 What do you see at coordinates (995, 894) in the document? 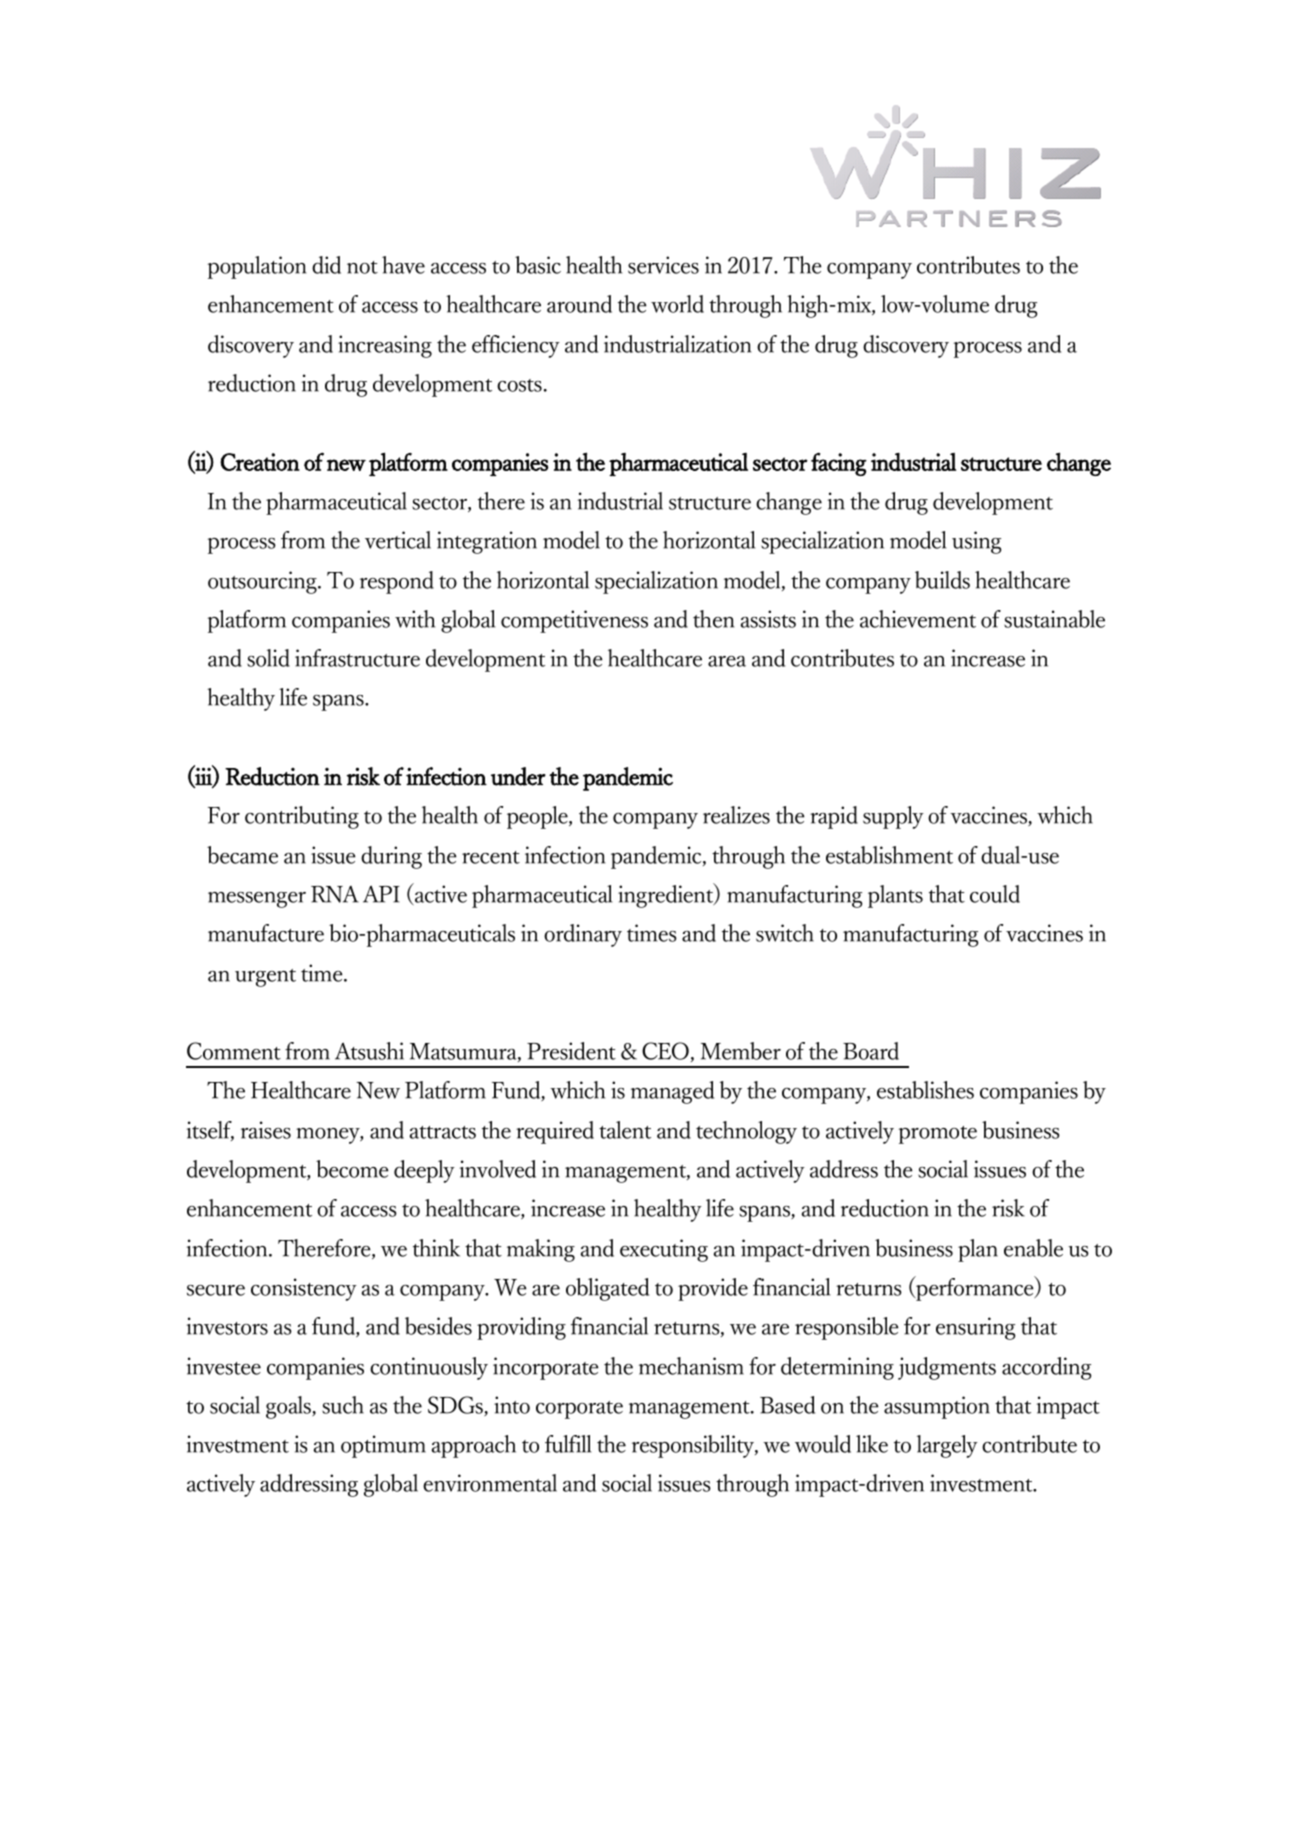
I see `could` at bounding box center [995, 894].
